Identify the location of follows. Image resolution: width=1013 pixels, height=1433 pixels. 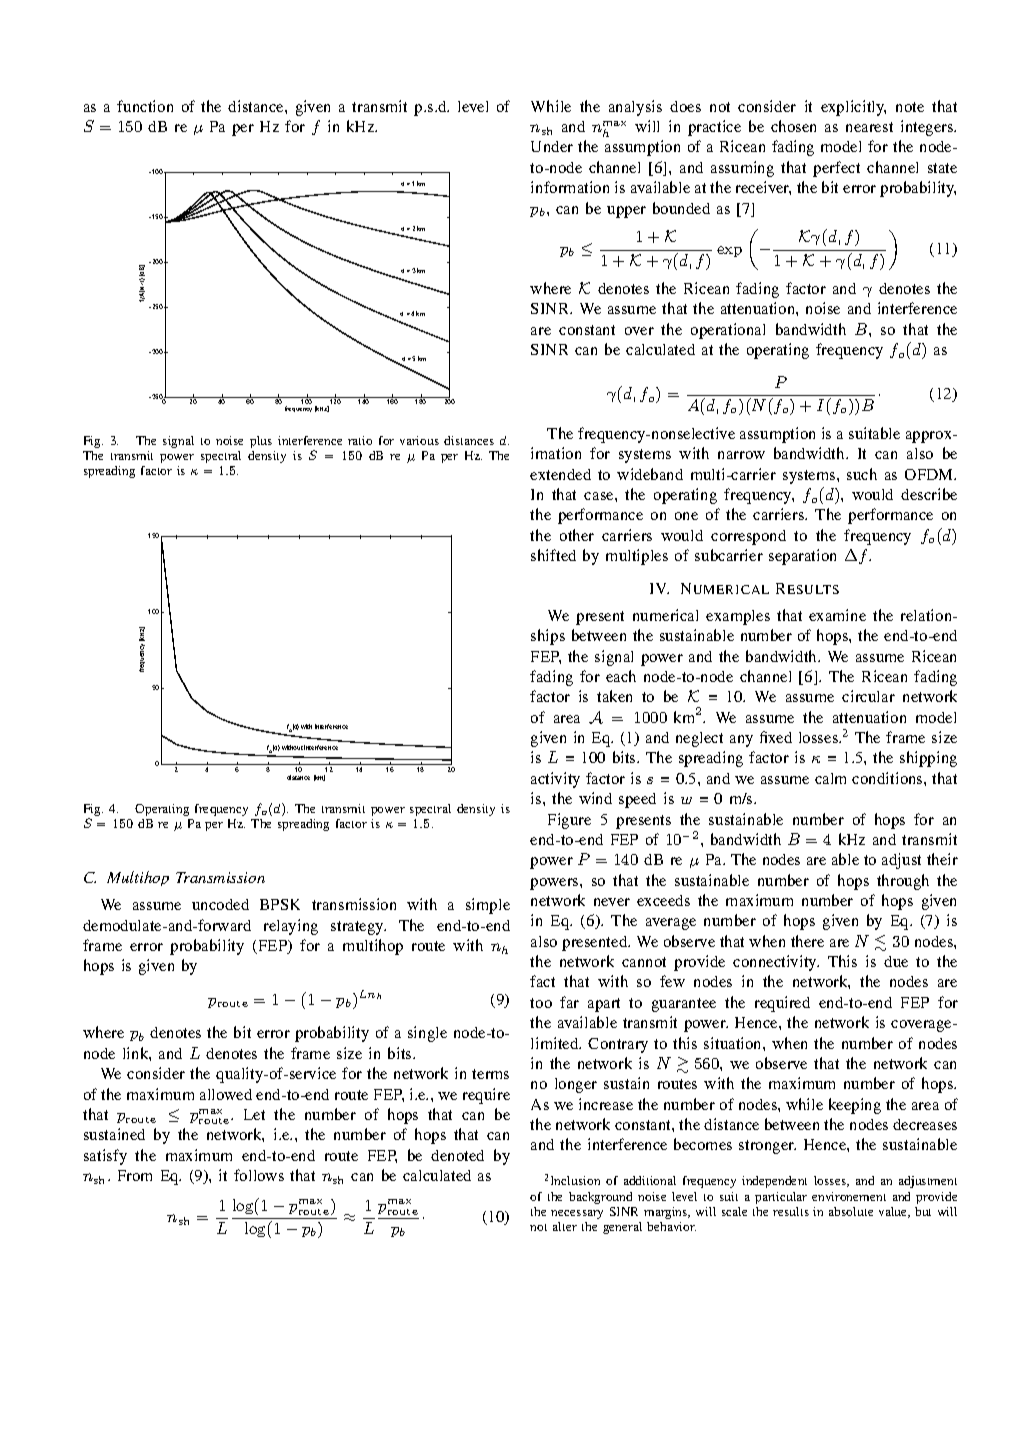
(259, 1175).
